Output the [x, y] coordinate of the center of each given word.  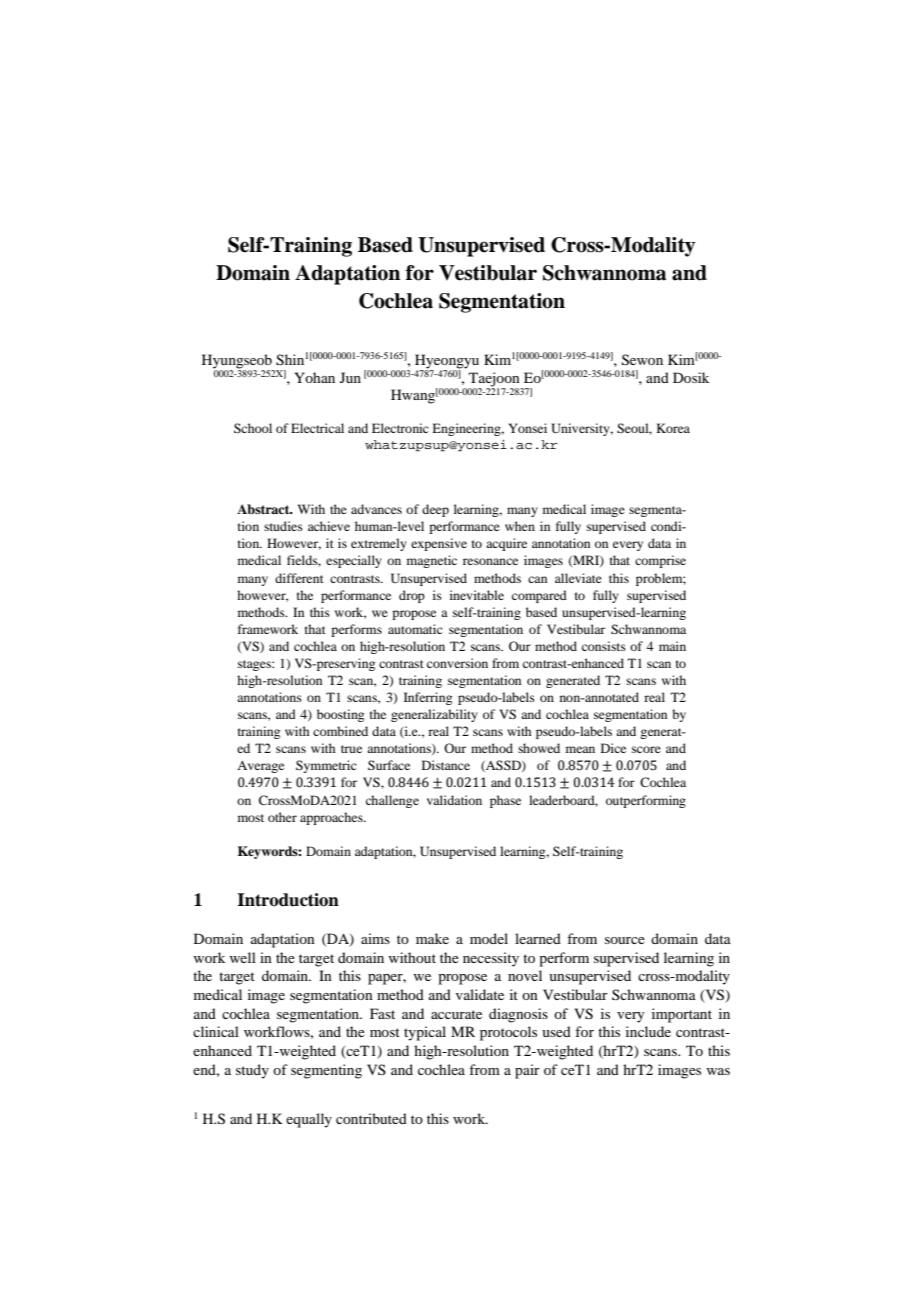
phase [505, 801]
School [253, 428]
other [282, 817]
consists [604, 646]
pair [527, 1071]
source [625, 940]
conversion [457, 663]
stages [255, 665]
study [252, 1071]
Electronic [400, 428]
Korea [673, 428]
